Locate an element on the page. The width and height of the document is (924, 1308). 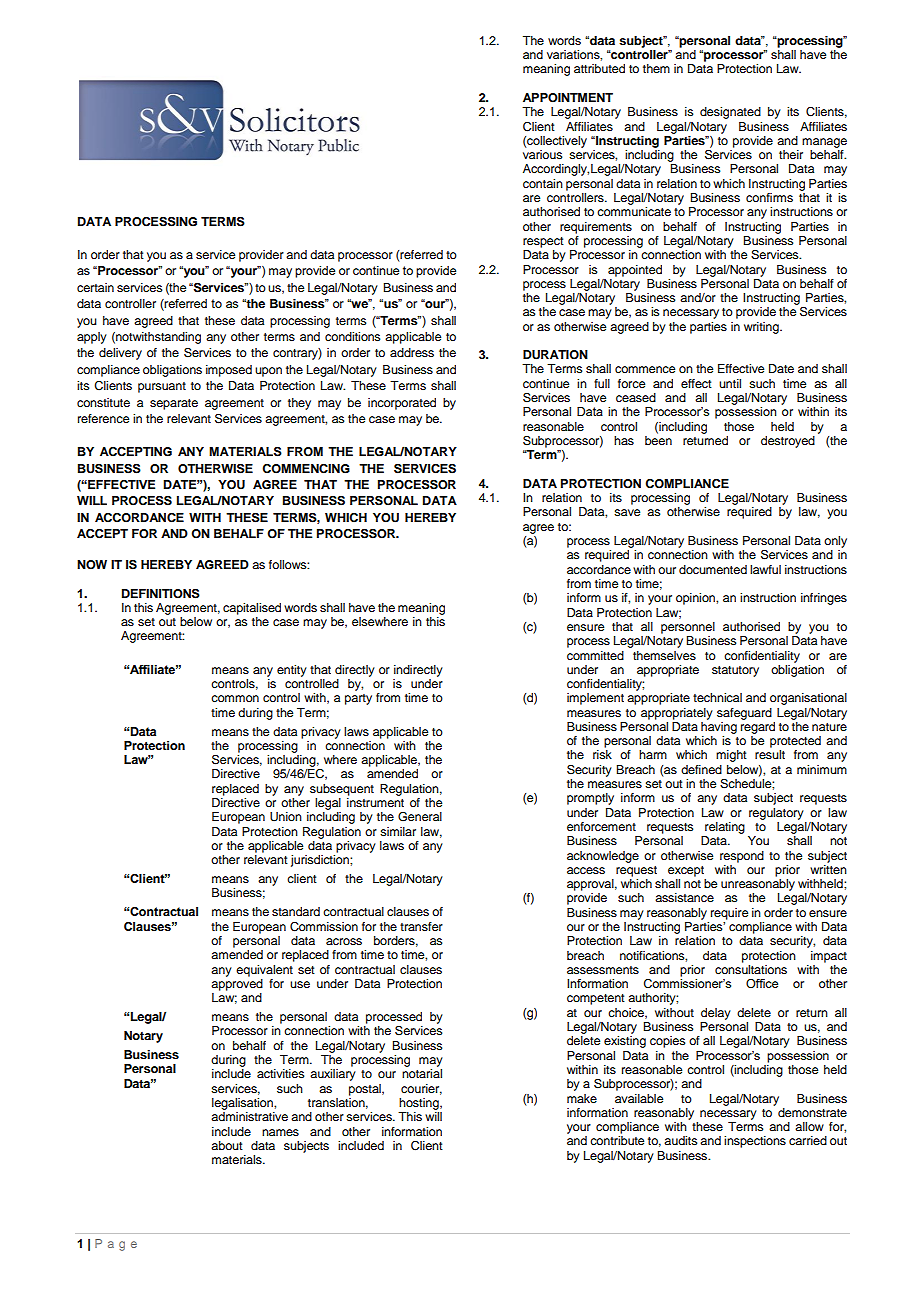
respond is located at coordinates (742, 857).
